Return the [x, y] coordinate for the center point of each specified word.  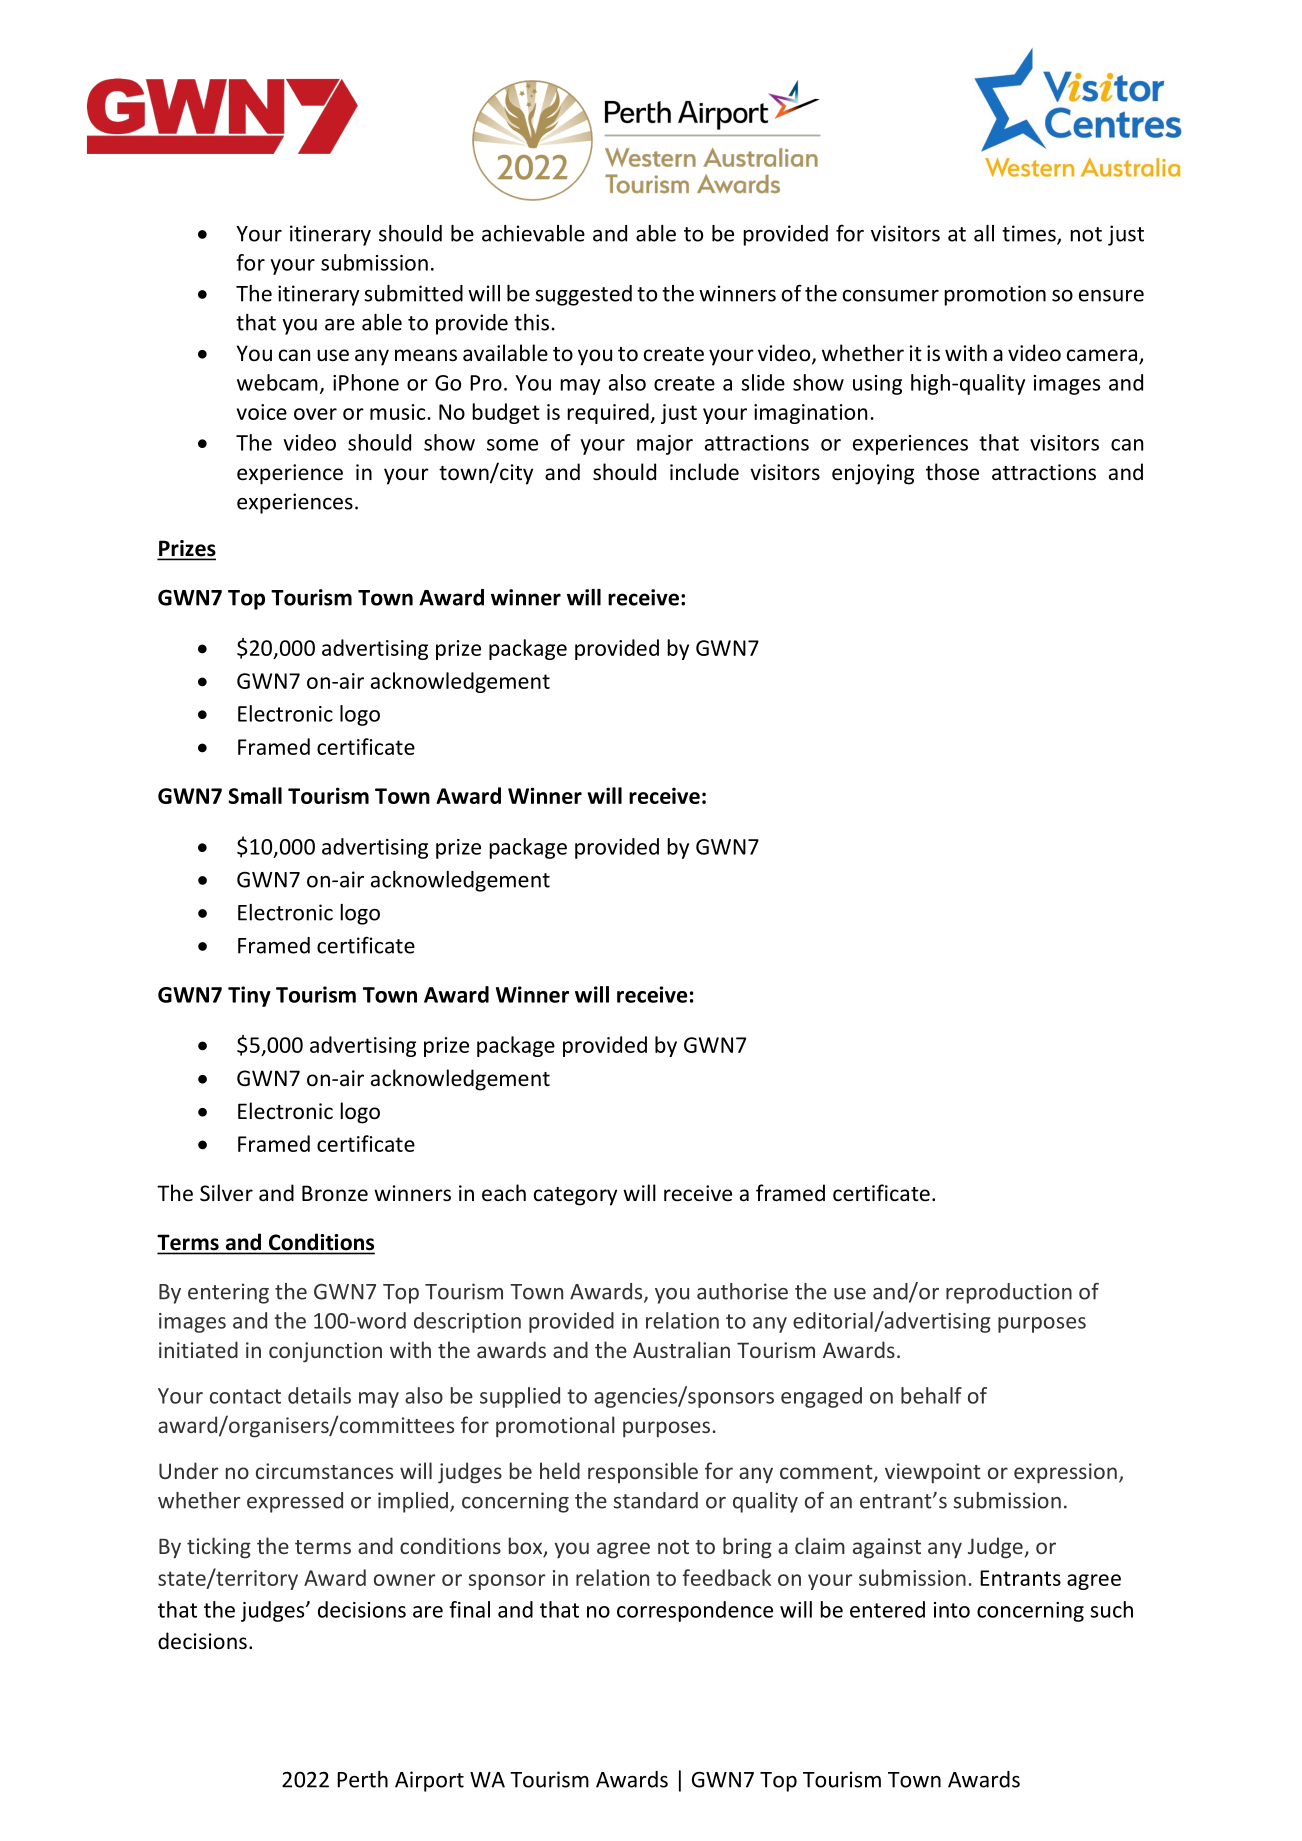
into [952, 1610]
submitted [413, 293]
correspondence [695, 1611]
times [1030, 234]
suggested [583, 295]
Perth [362, 1779]
